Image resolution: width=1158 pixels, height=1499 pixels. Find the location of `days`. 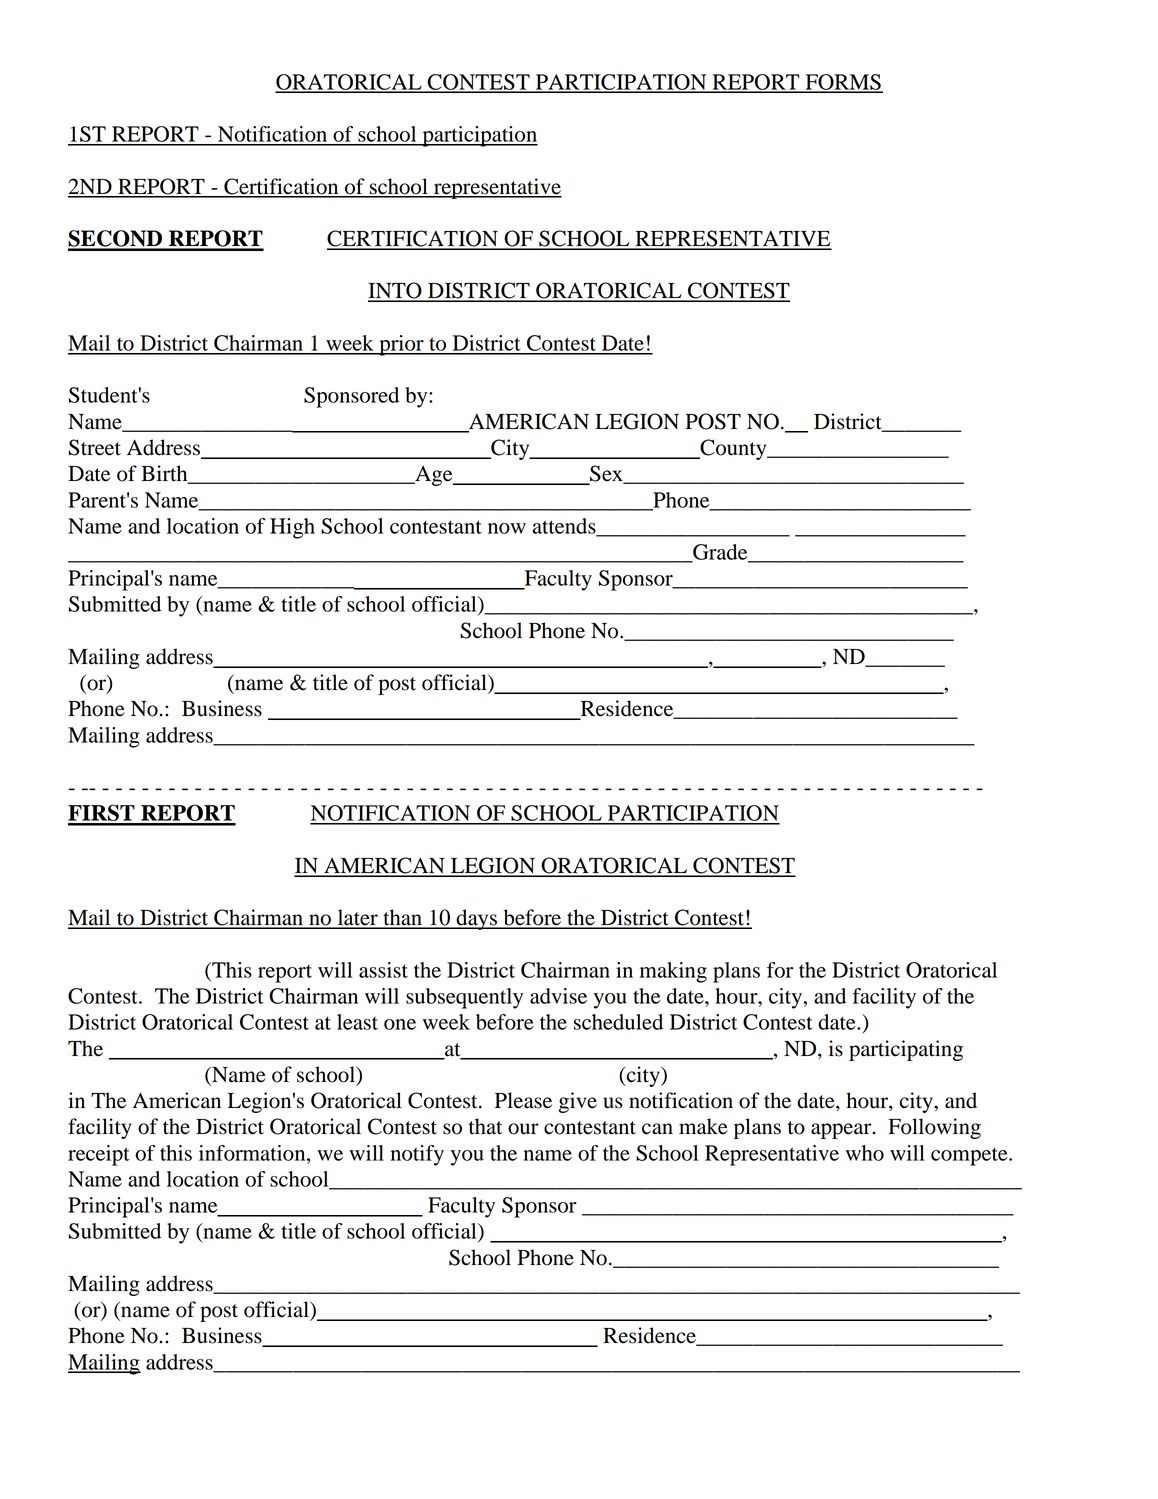

days is located at coordinates (476, 919).
